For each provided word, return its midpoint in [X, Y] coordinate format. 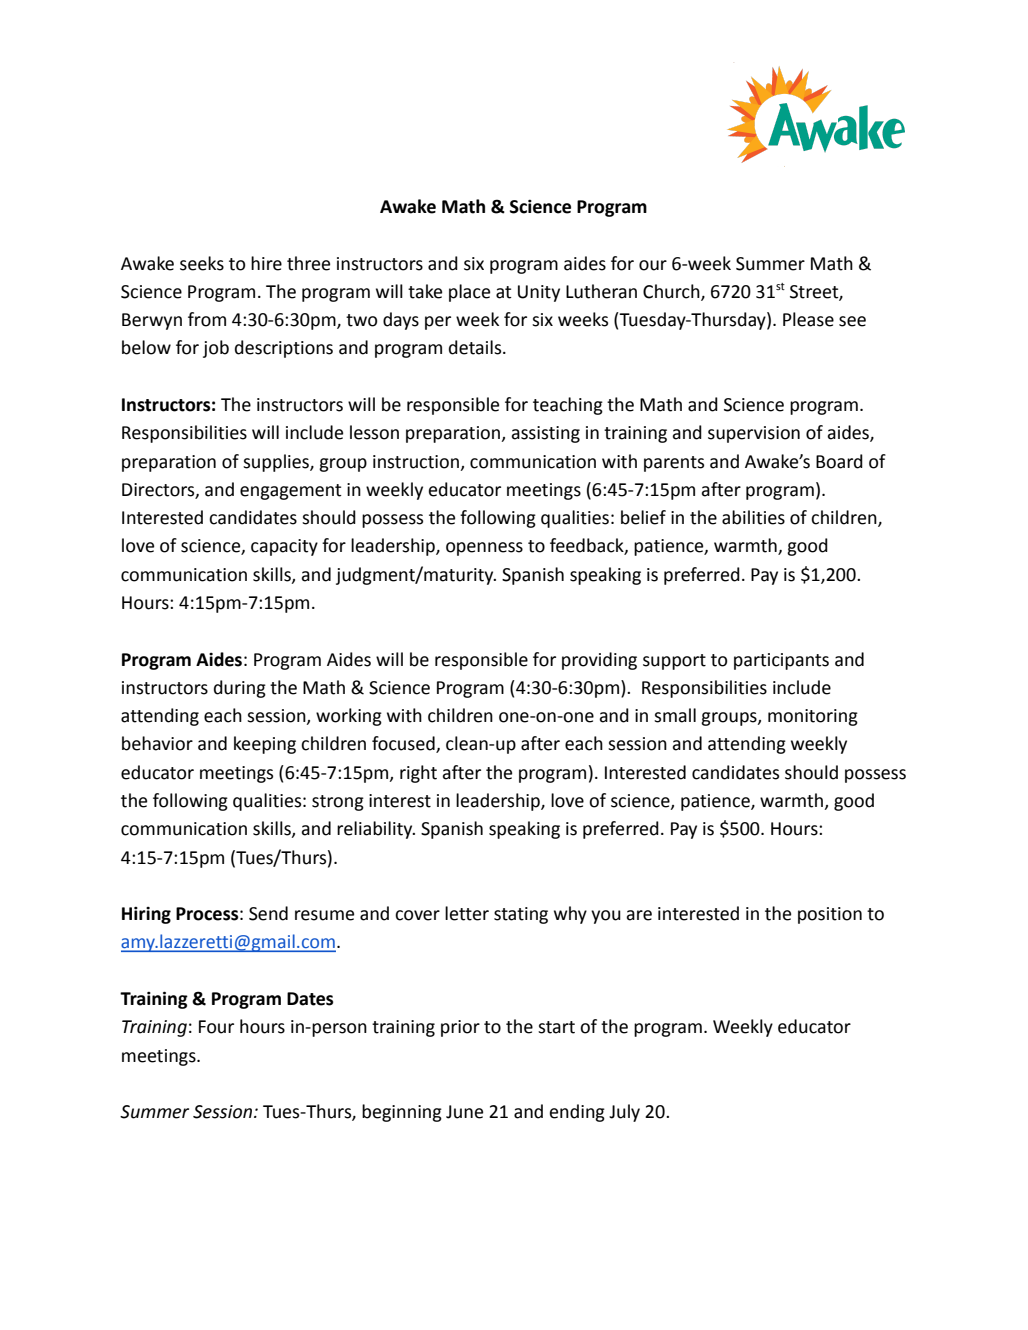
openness [484, 549]
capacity [284, 547]
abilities [753, 517]
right [418, 774]
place [469, 293]
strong [338, 803]
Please [808, 319]
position [830, 915]
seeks [202, 263]
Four [216, 1027]
